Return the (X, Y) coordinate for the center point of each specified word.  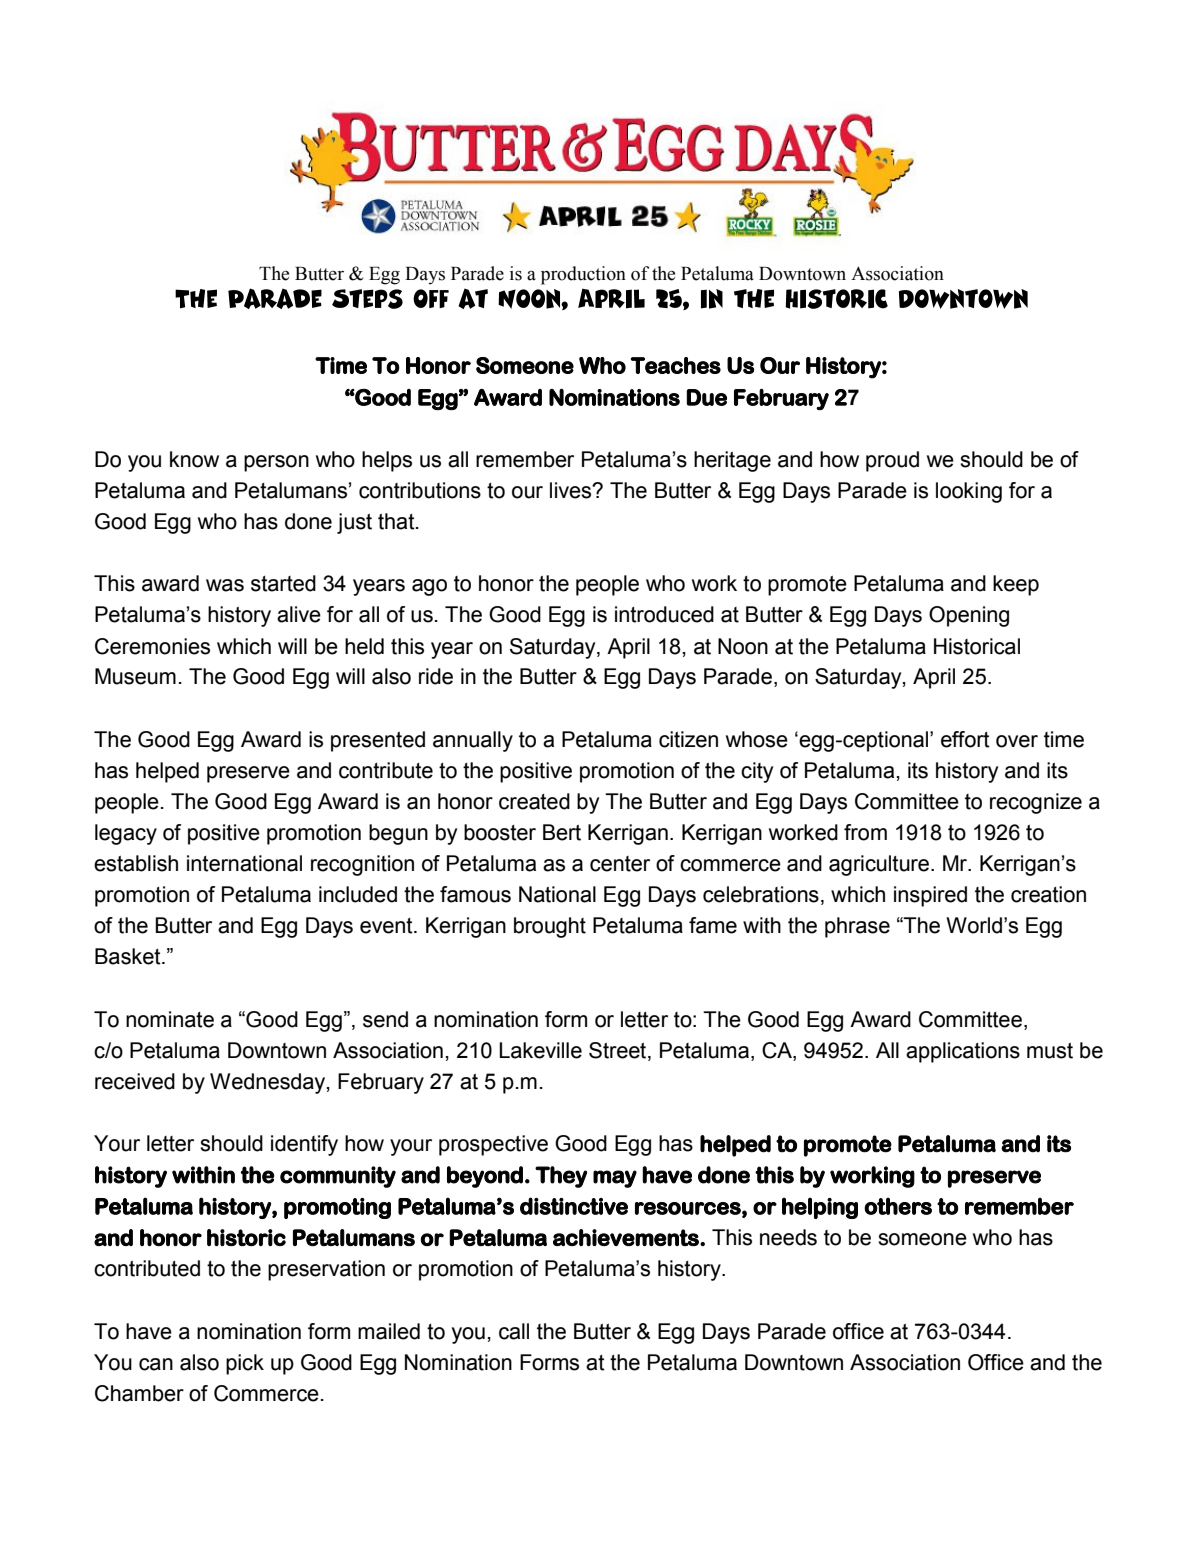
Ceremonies (152, 646)
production (583, 275)
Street (619, 1050)
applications (963, 1052)
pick (245, 1364)
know (194, 459)
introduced (664, 614)
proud (892, 461)
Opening (969, 616)
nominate (170, 1019)
